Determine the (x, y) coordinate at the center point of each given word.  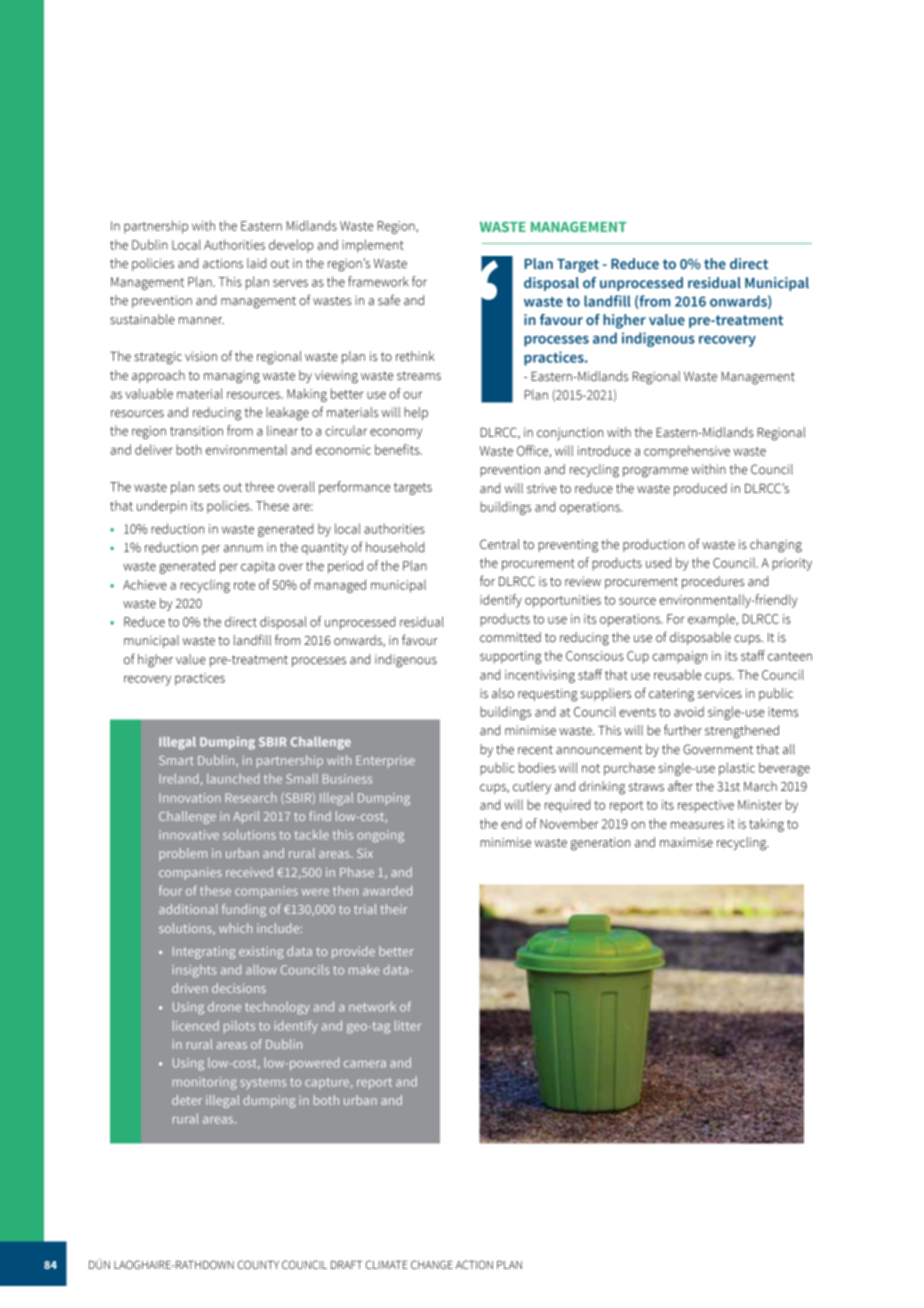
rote (244, 585)
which (235, 928)
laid (256, 263)
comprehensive (687, 452)
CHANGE (432, 1264)
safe (389, 300)
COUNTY (258, 1264)
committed (510, 637)
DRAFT (346, 1265)
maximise (686, 842)
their (393, 909)
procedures (713, 582)
